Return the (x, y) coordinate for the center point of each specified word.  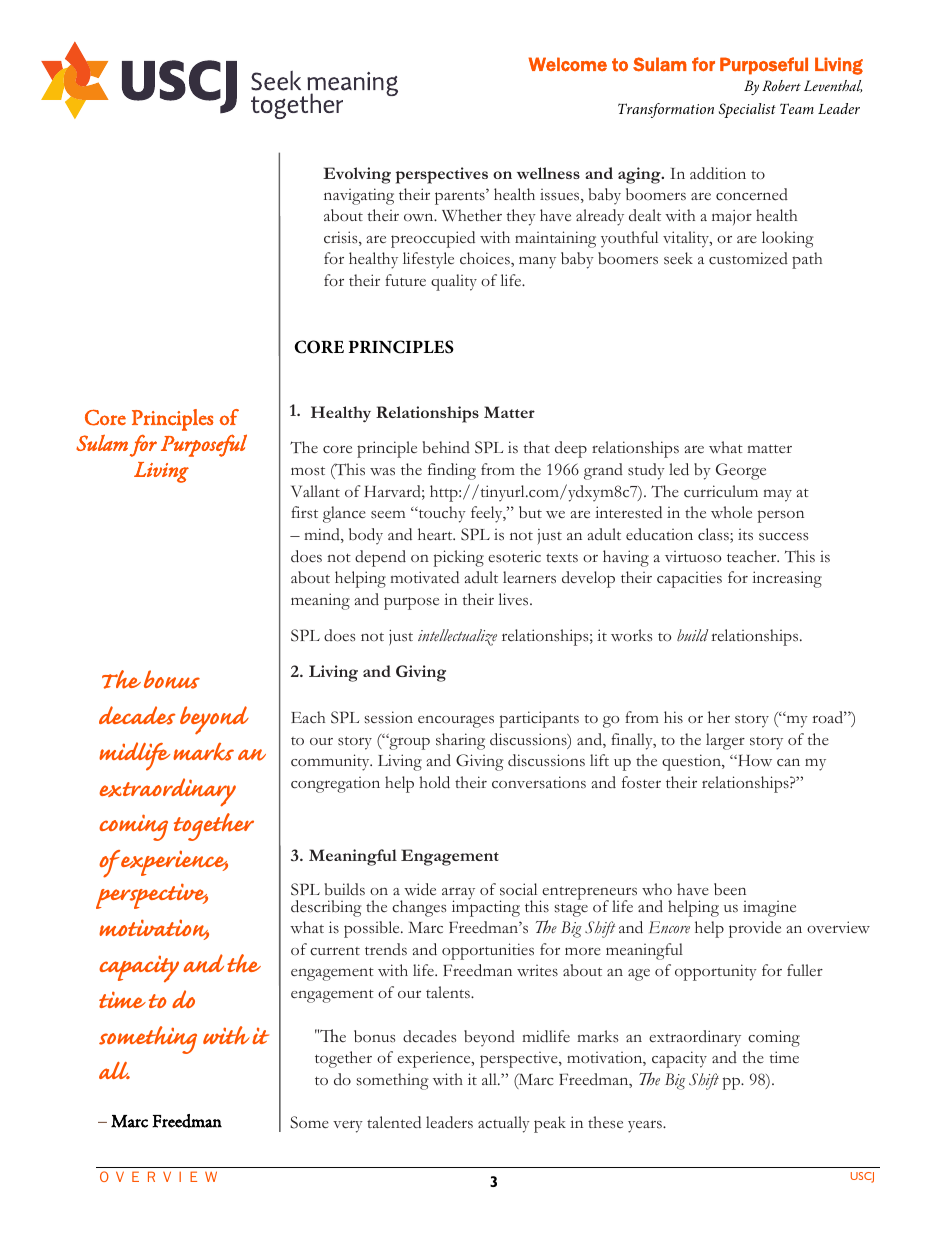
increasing (787, 579)
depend (380, 558)
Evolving (357, 175)
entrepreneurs (588, 894)
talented (394, 1122)
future (405, 280)
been (730, 889)
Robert (781, 85)
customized (748, 258)
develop (588, 579)
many (537, 263)
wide (420, 889)
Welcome (567, 64)
